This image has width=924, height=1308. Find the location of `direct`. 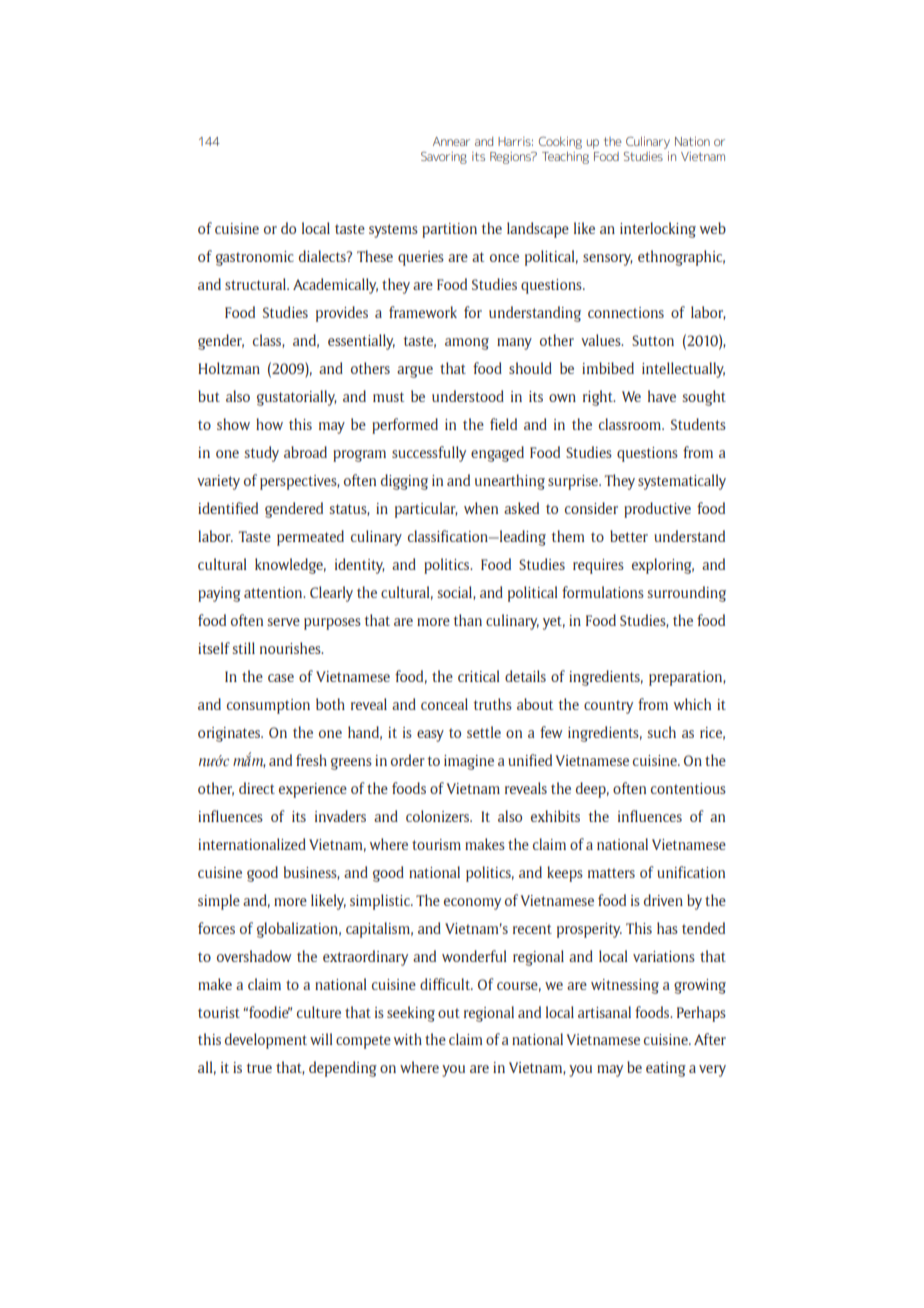

direct is located at coordinates (257, 788).
